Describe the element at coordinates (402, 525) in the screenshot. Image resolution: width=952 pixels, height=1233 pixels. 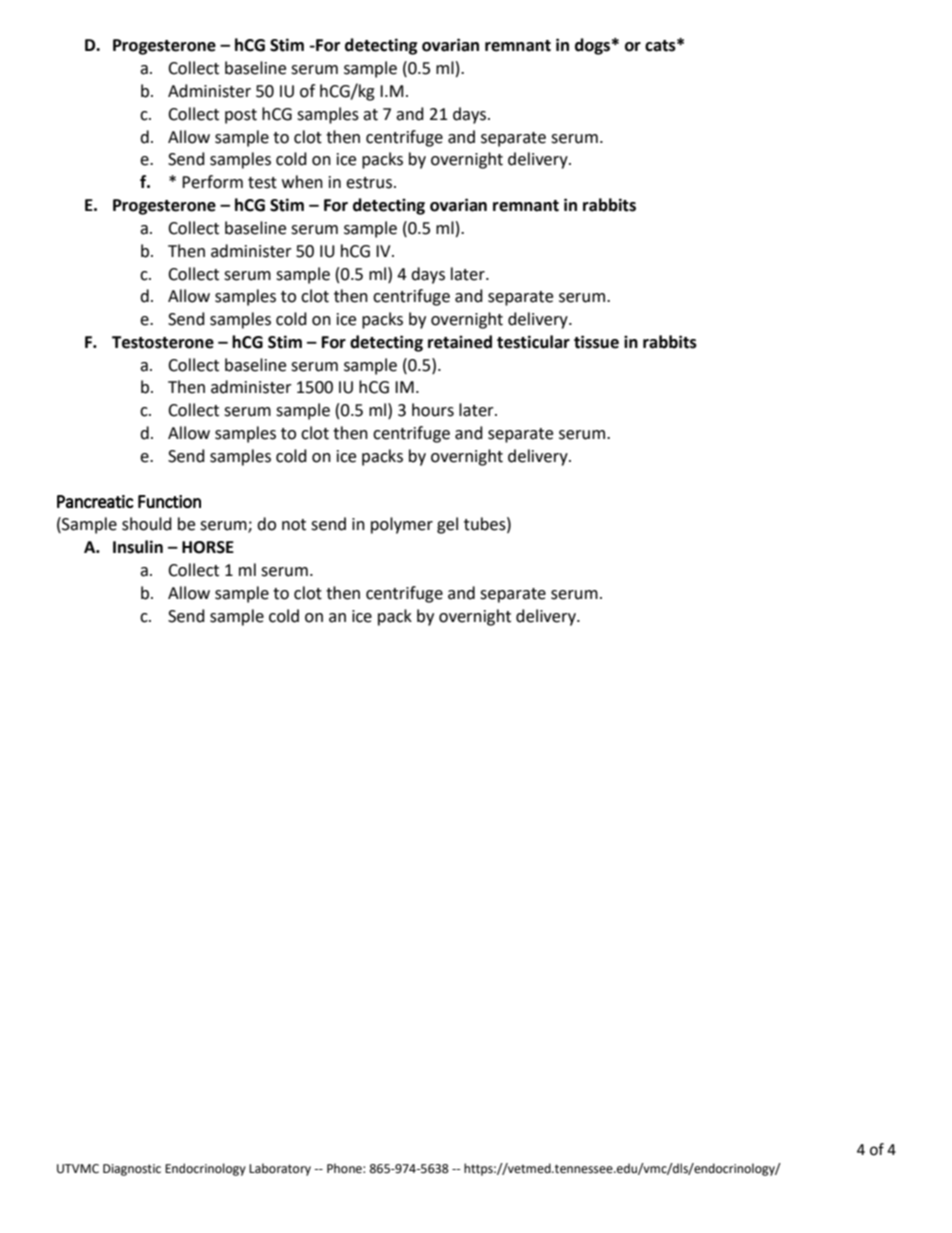
I see `polymer` at that location.
